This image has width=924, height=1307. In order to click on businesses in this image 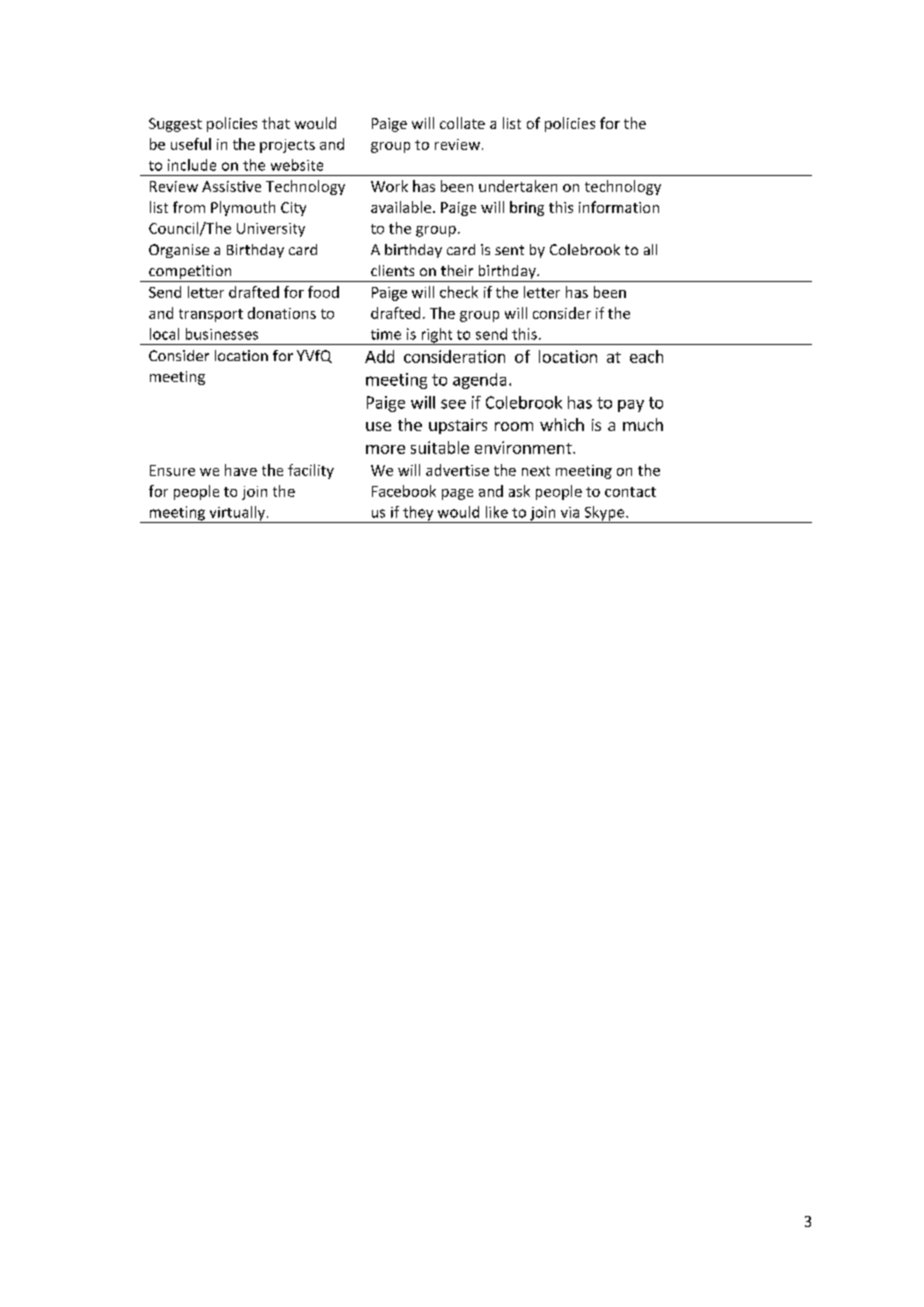, I will do `click(222, 334)`.
